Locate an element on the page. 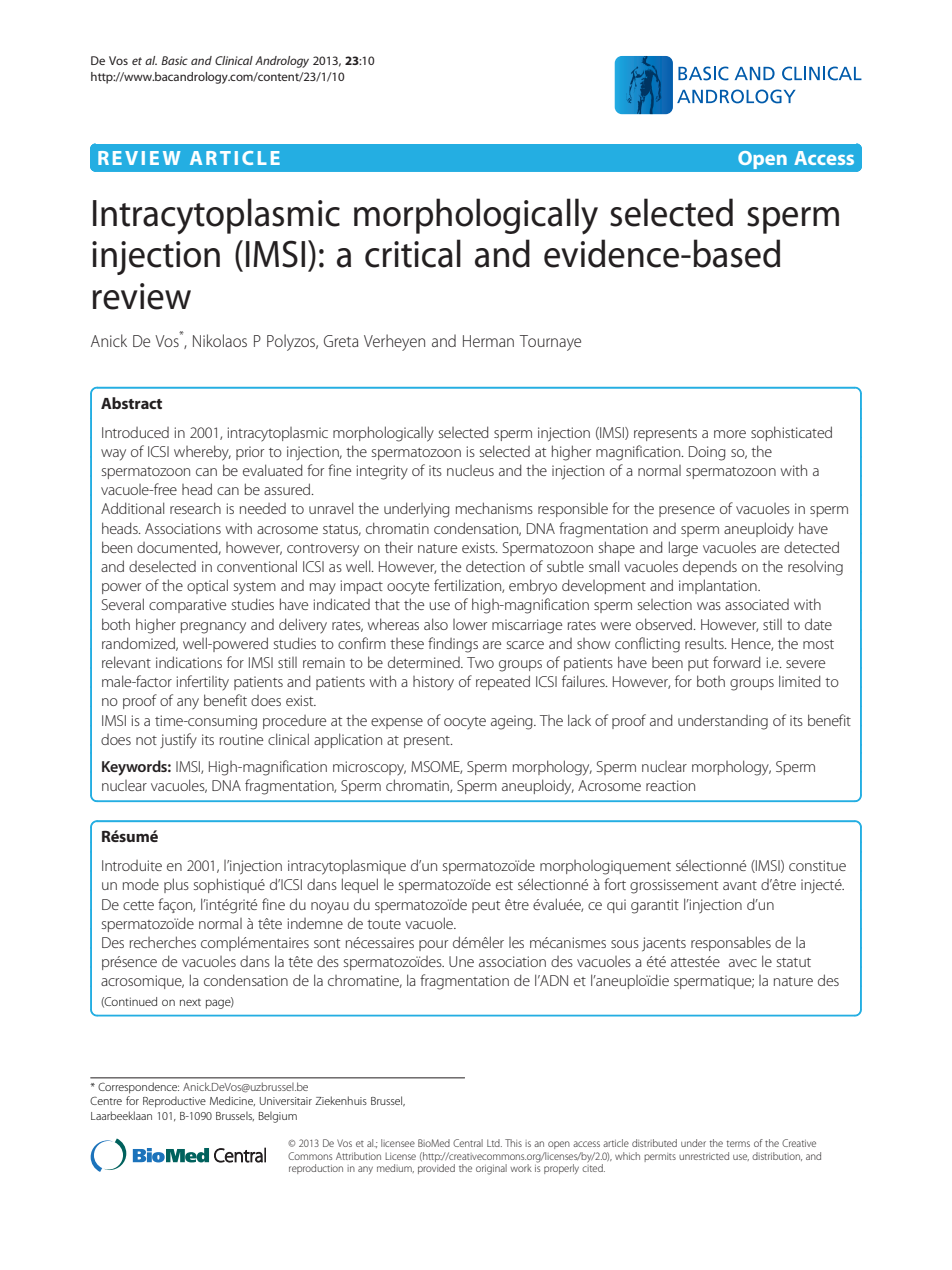 The height and width of the document is (1270, 952). Central is located at coordinates (468, 1143).
